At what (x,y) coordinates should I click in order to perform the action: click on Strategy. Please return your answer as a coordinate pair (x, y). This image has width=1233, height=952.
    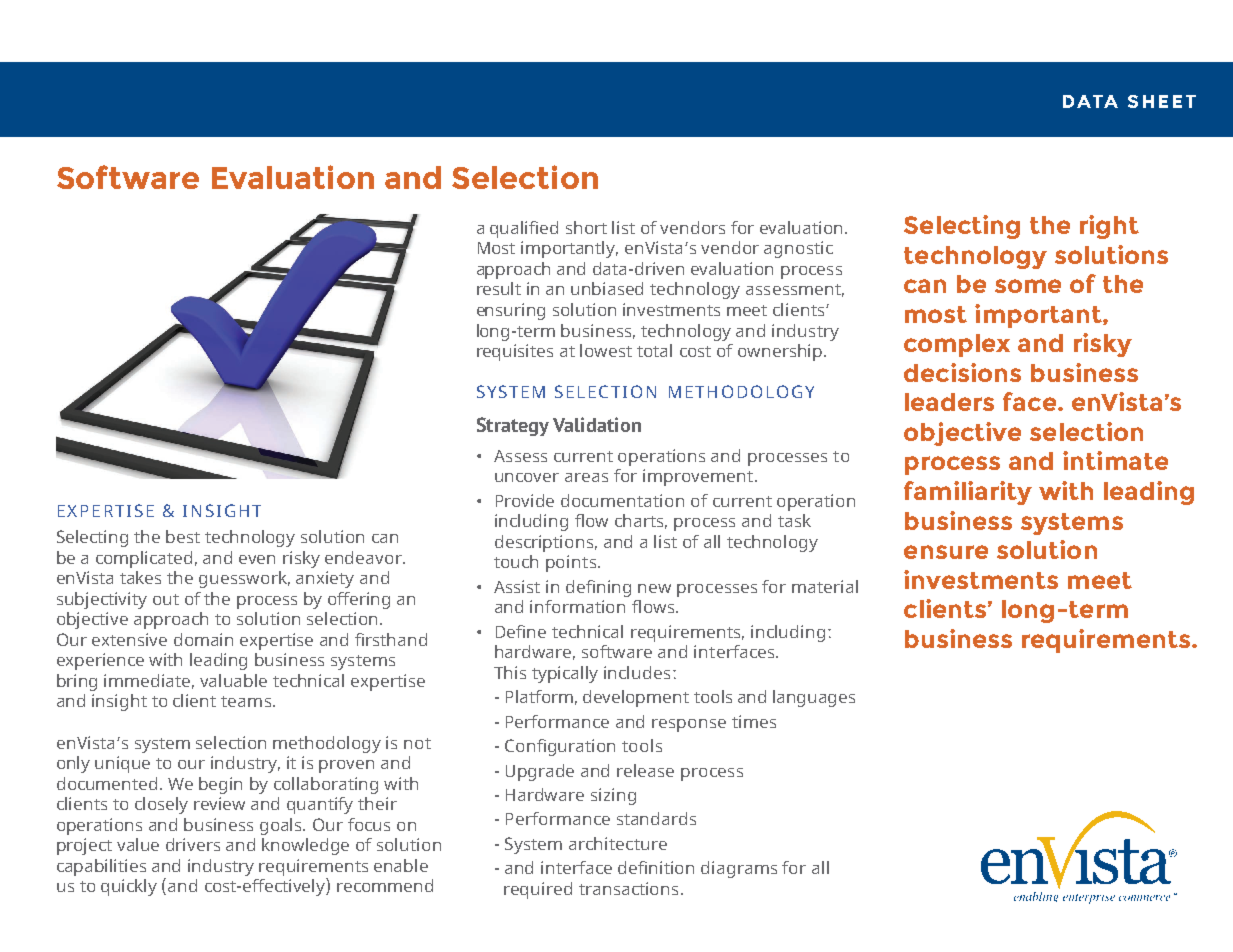
    Looking at the image, I should click on (513, 426).
